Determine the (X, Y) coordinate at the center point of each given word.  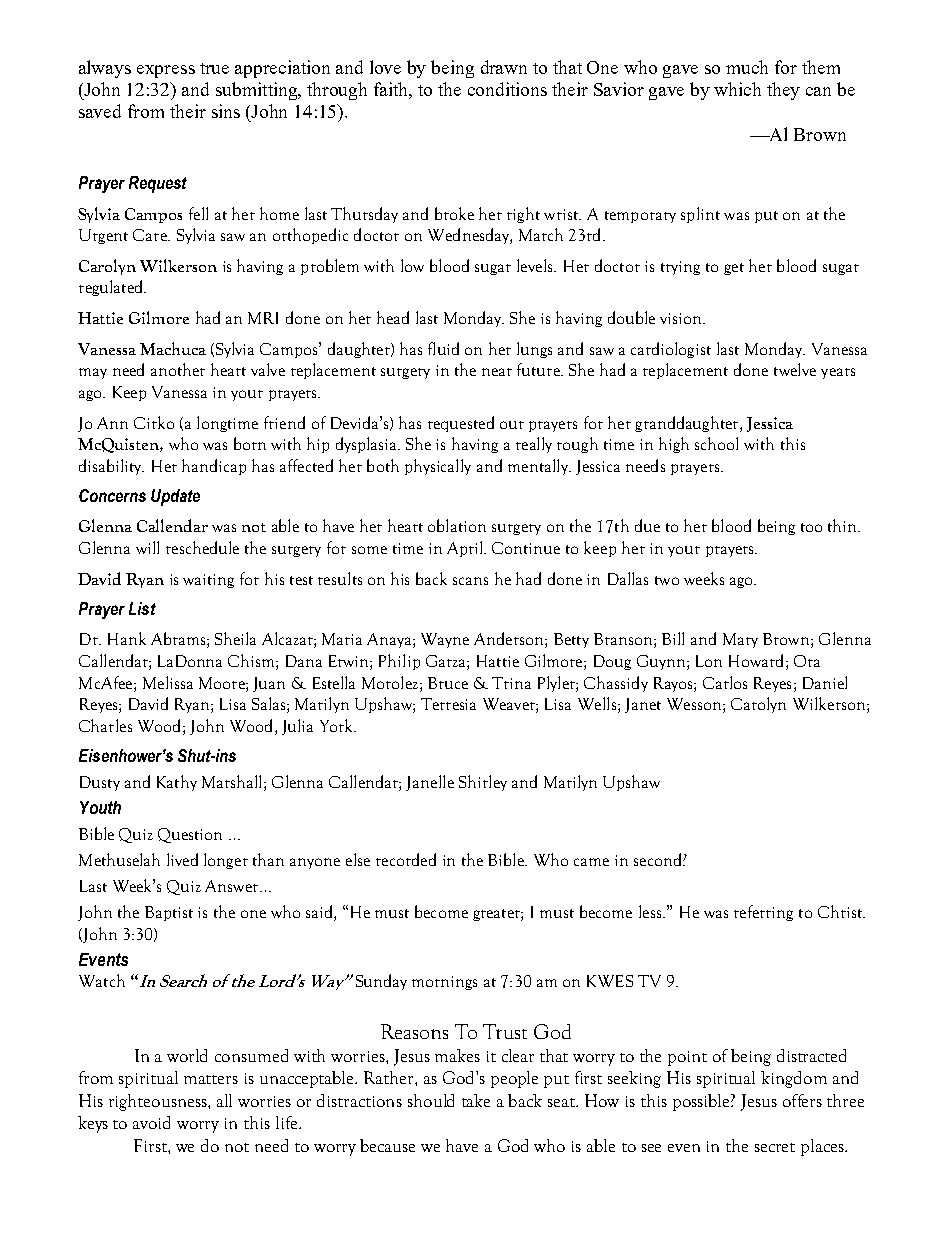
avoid (151, 1122)
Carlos (725, 682)
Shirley (483, 783)
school (716, 443)
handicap (214, 467)
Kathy (177, 783)
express (166, 71)
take (476, 1100)
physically (438, 467)
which (737, 89)
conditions (507, 89)
